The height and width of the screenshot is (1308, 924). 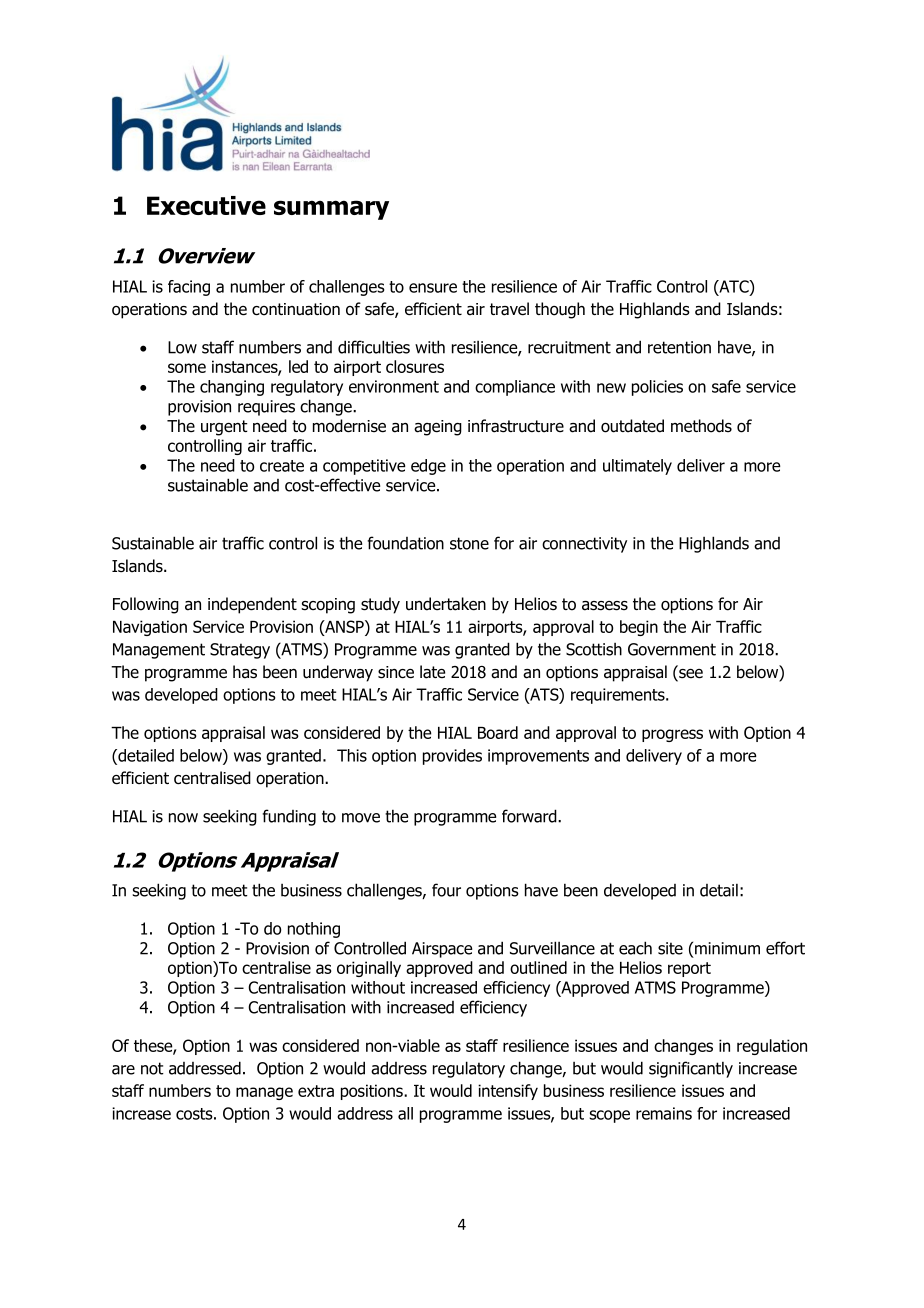 I want to click on late, so click(x=432, y=672).
